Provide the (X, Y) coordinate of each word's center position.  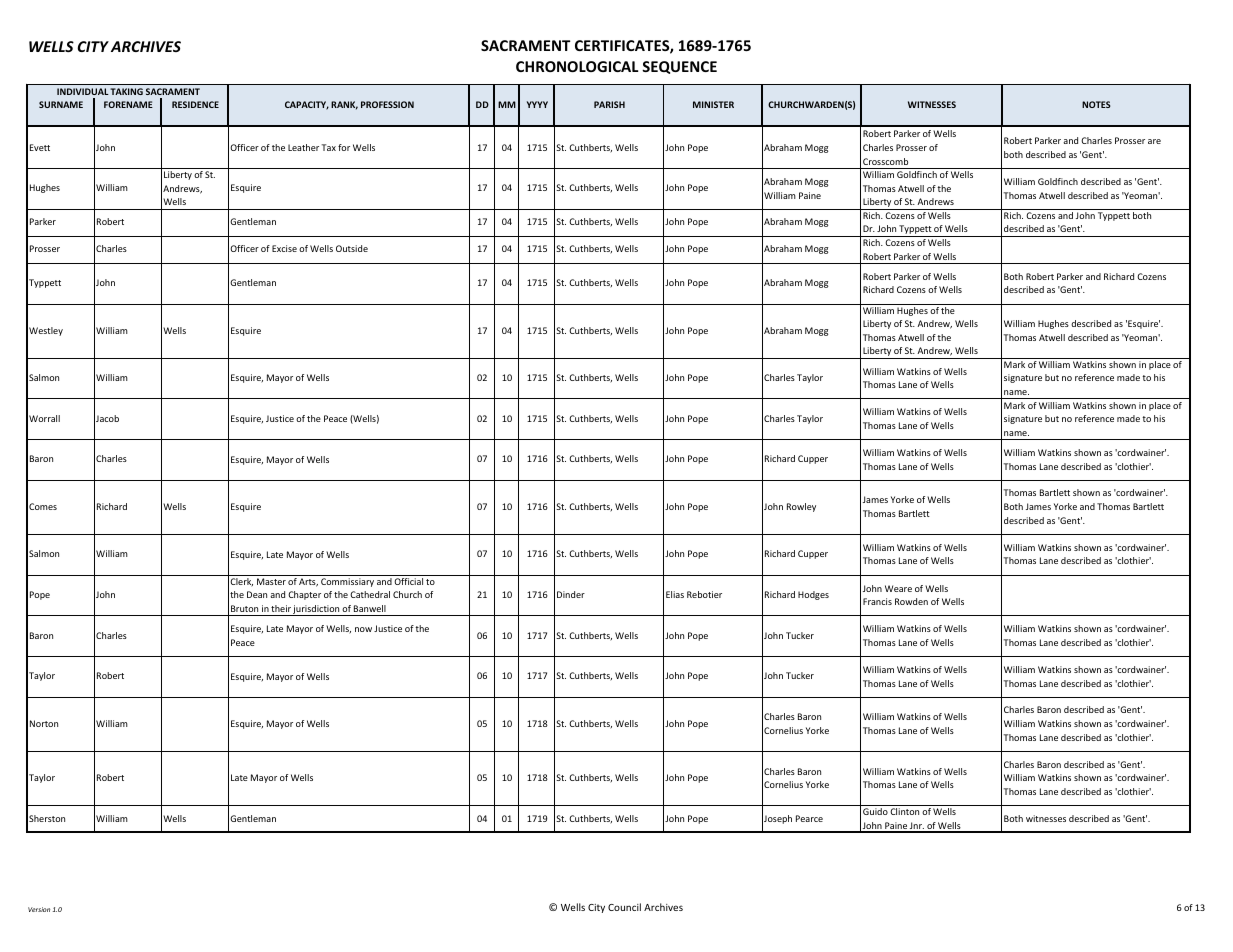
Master (271, 581)
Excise (284, 248)
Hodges (813, 595)
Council (624, 907)
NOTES (1096, 104)
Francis (877, 601)
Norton (44, 723)
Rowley (801, 507)
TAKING (126, 91)
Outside (352, 248)
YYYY (537, 104)
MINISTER (713, 104)
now (363, 629)
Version (39, 909)
